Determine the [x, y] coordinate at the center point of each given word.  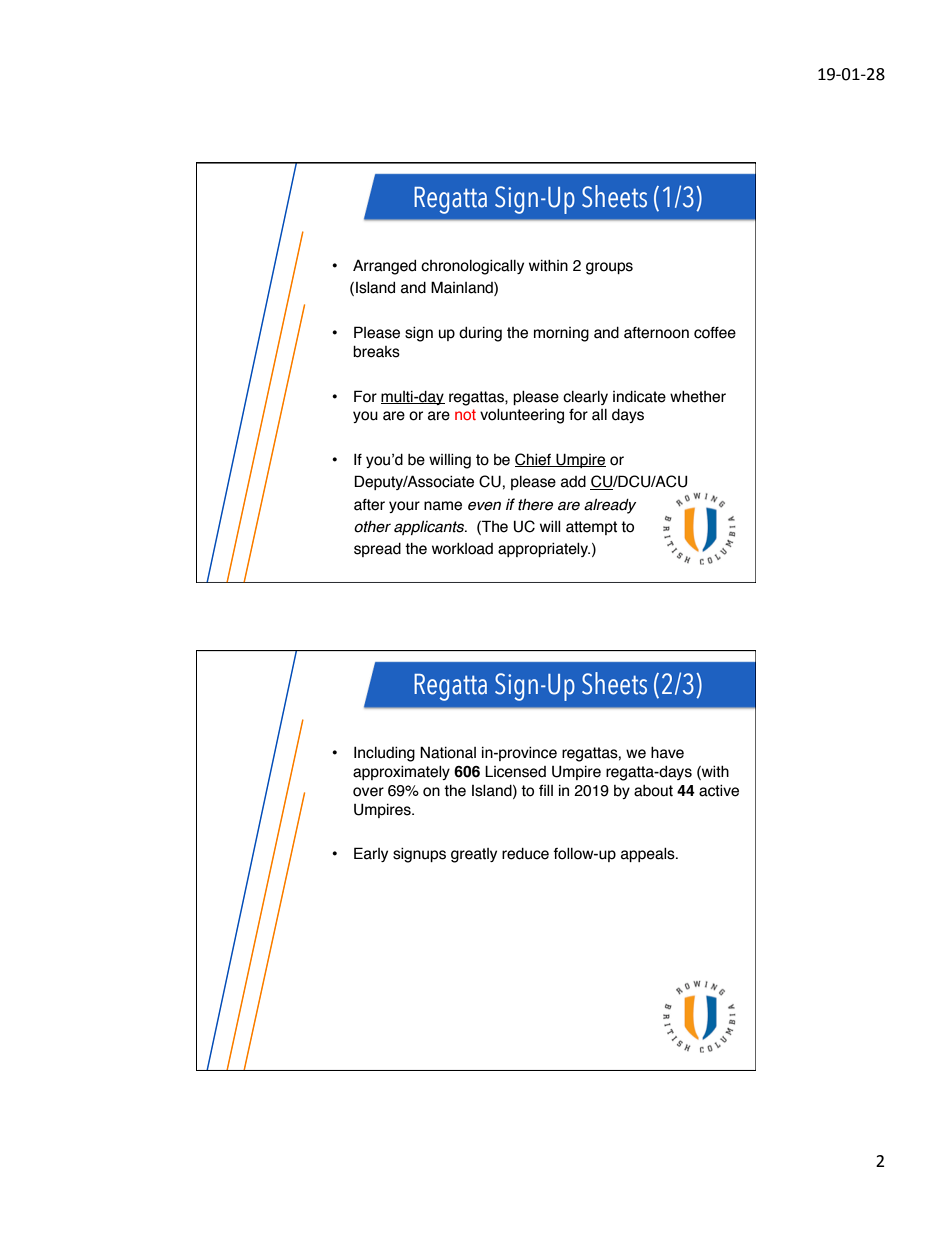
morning [561, 334]
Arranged [384, 267]
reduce [525, 854]
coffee [715, 333]
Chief [534, 460]
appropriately [544, 549]
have [667, 753]
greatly [474, 855]
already [610, 506]
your [404, 507]
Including [384, 754]
